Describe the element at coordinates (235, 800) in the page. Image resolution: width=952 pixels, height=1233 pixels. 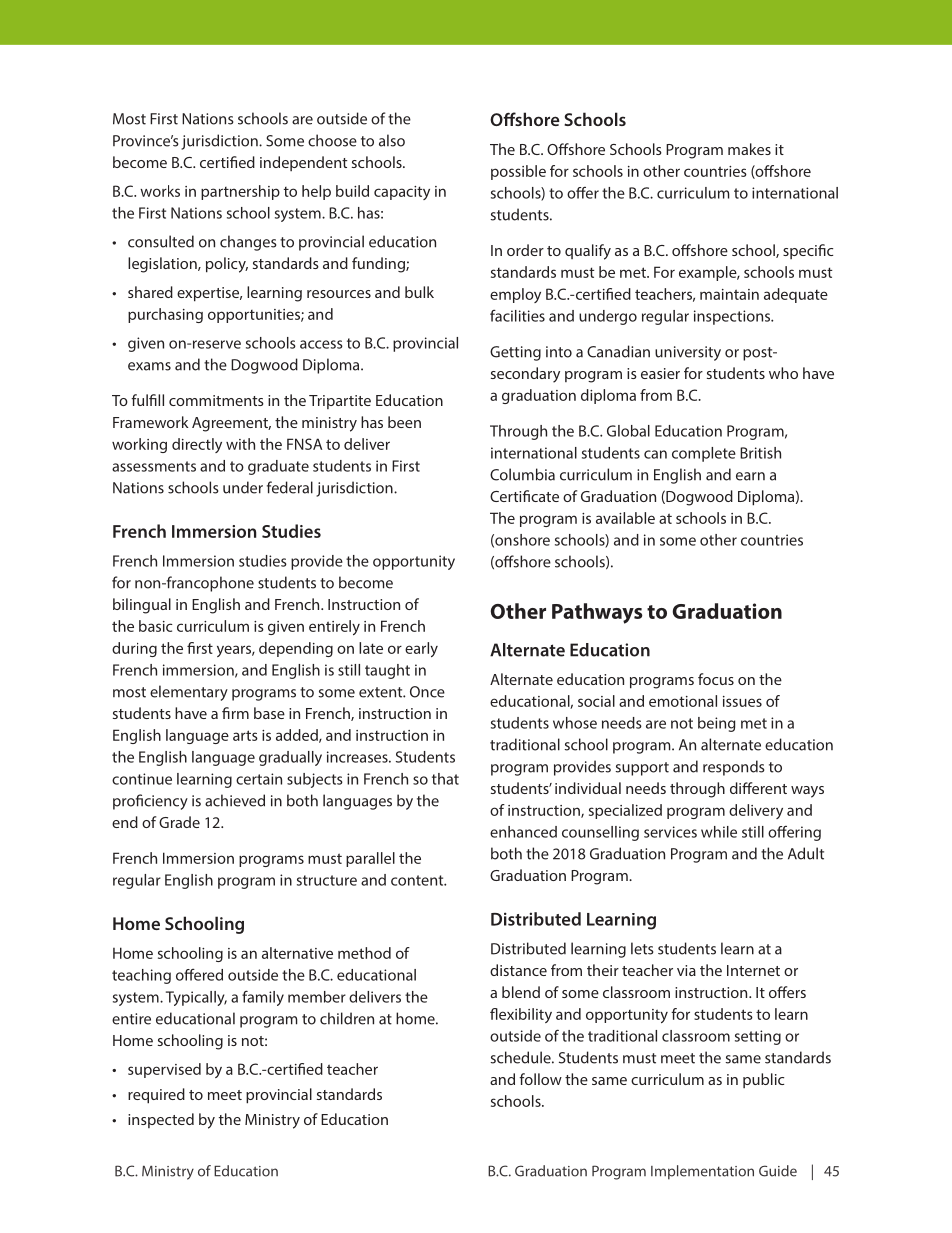
I see `achieved` at that location.
